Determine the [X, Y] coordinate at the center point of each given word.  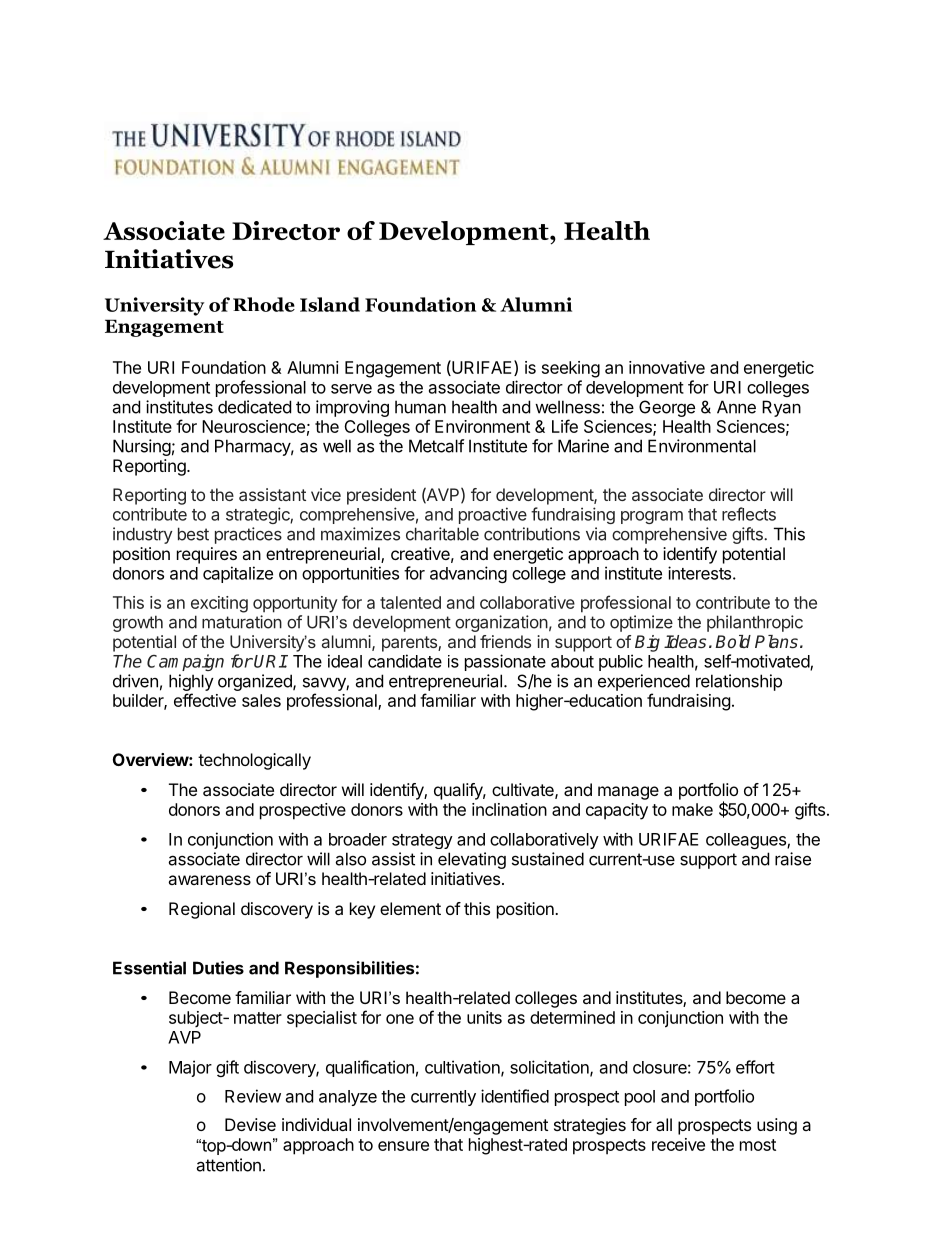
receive [678, 1144]
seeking [571, 369]
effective [205, 700]
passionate [505, 662]
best [193, 534]
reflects [749, 514]
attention [228, 1165]
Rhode [264, 304]
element [410, 908]
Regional [202, 910]
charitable [442, 534]
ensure [403, 1146]
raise [793, 859]
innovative [667, 367]
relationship [739, 682]
